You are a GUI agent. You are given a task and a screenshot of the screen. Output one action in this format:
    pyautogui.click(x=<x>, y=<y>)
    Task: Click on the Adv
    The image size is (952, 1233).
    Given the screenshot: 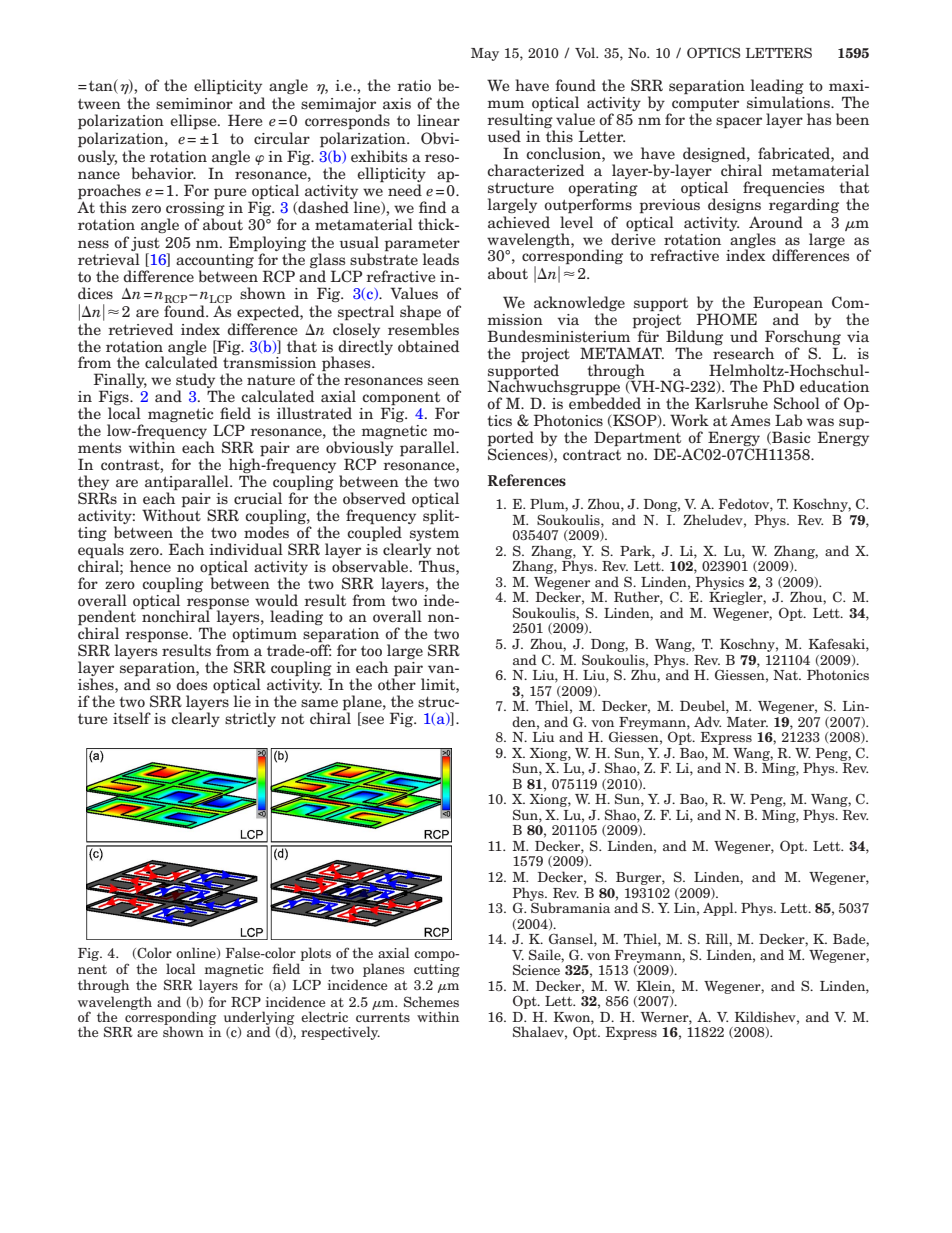 What is the action you would take?
    pyautogui.click(x=707, y=721)
